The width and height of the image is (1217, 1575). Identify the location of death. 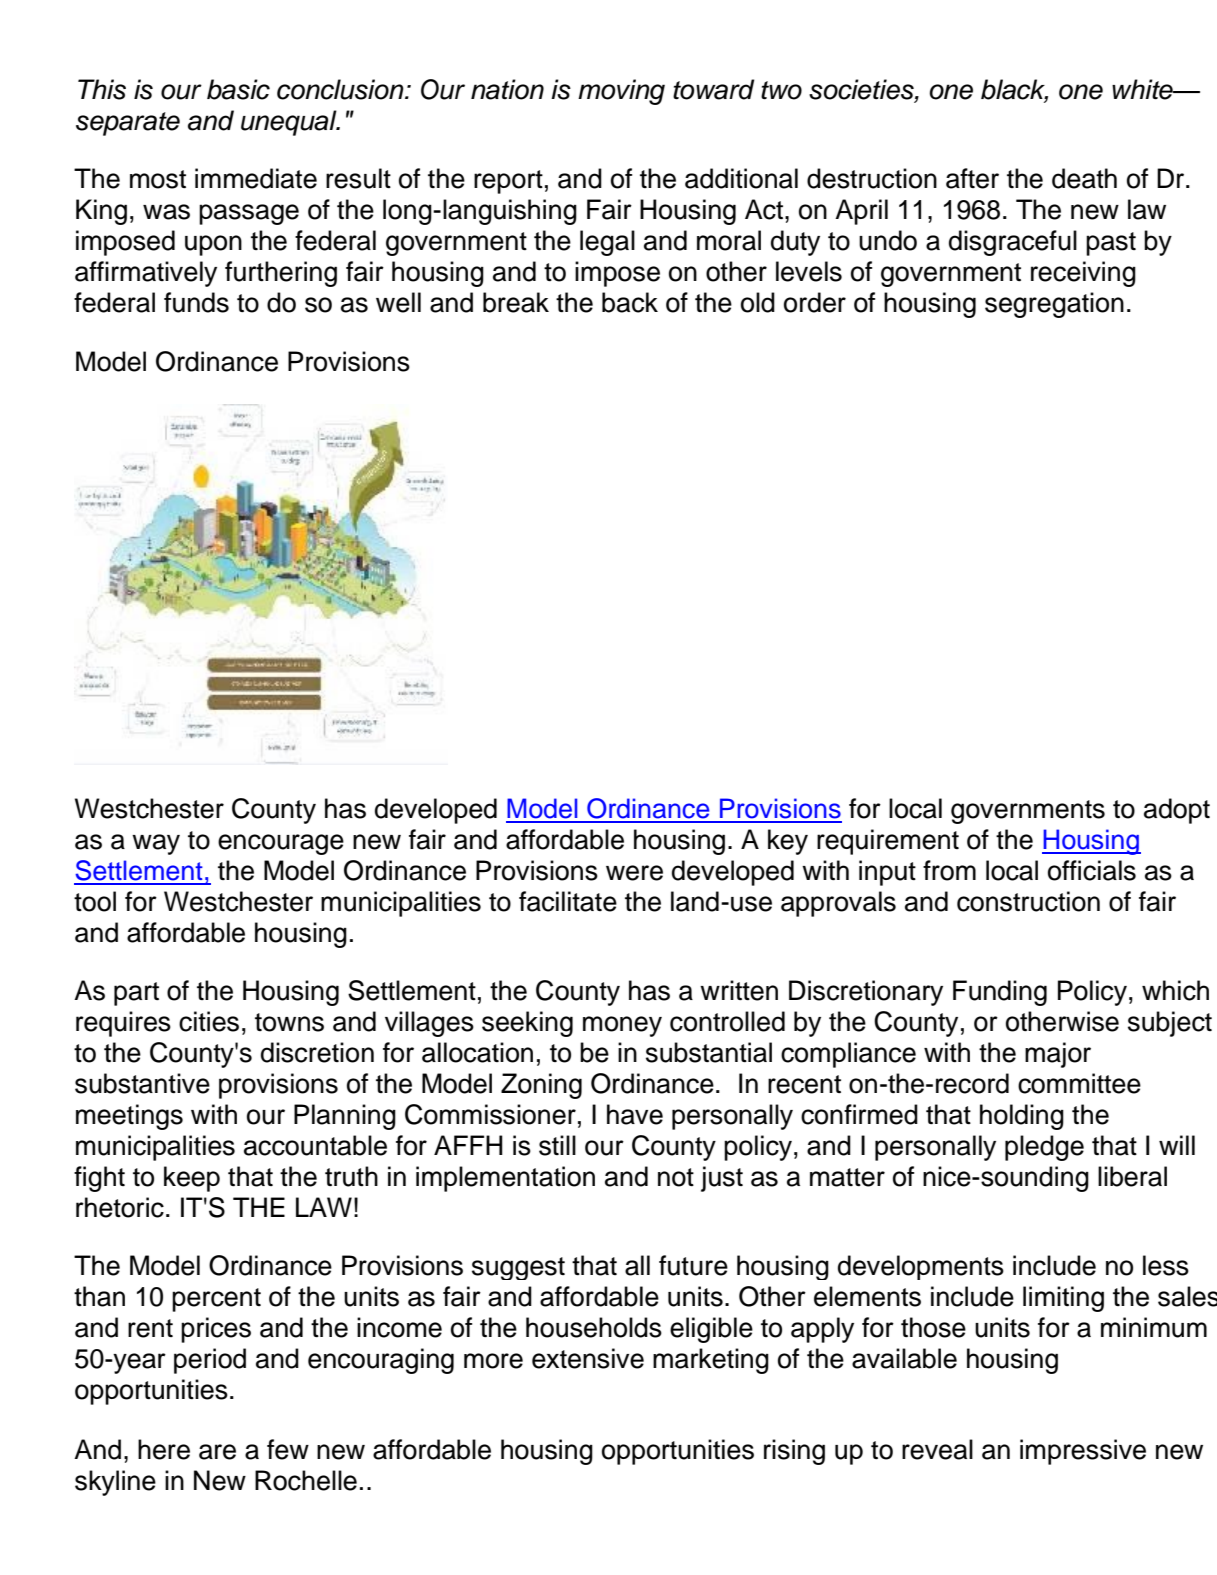
(1084, 178).
